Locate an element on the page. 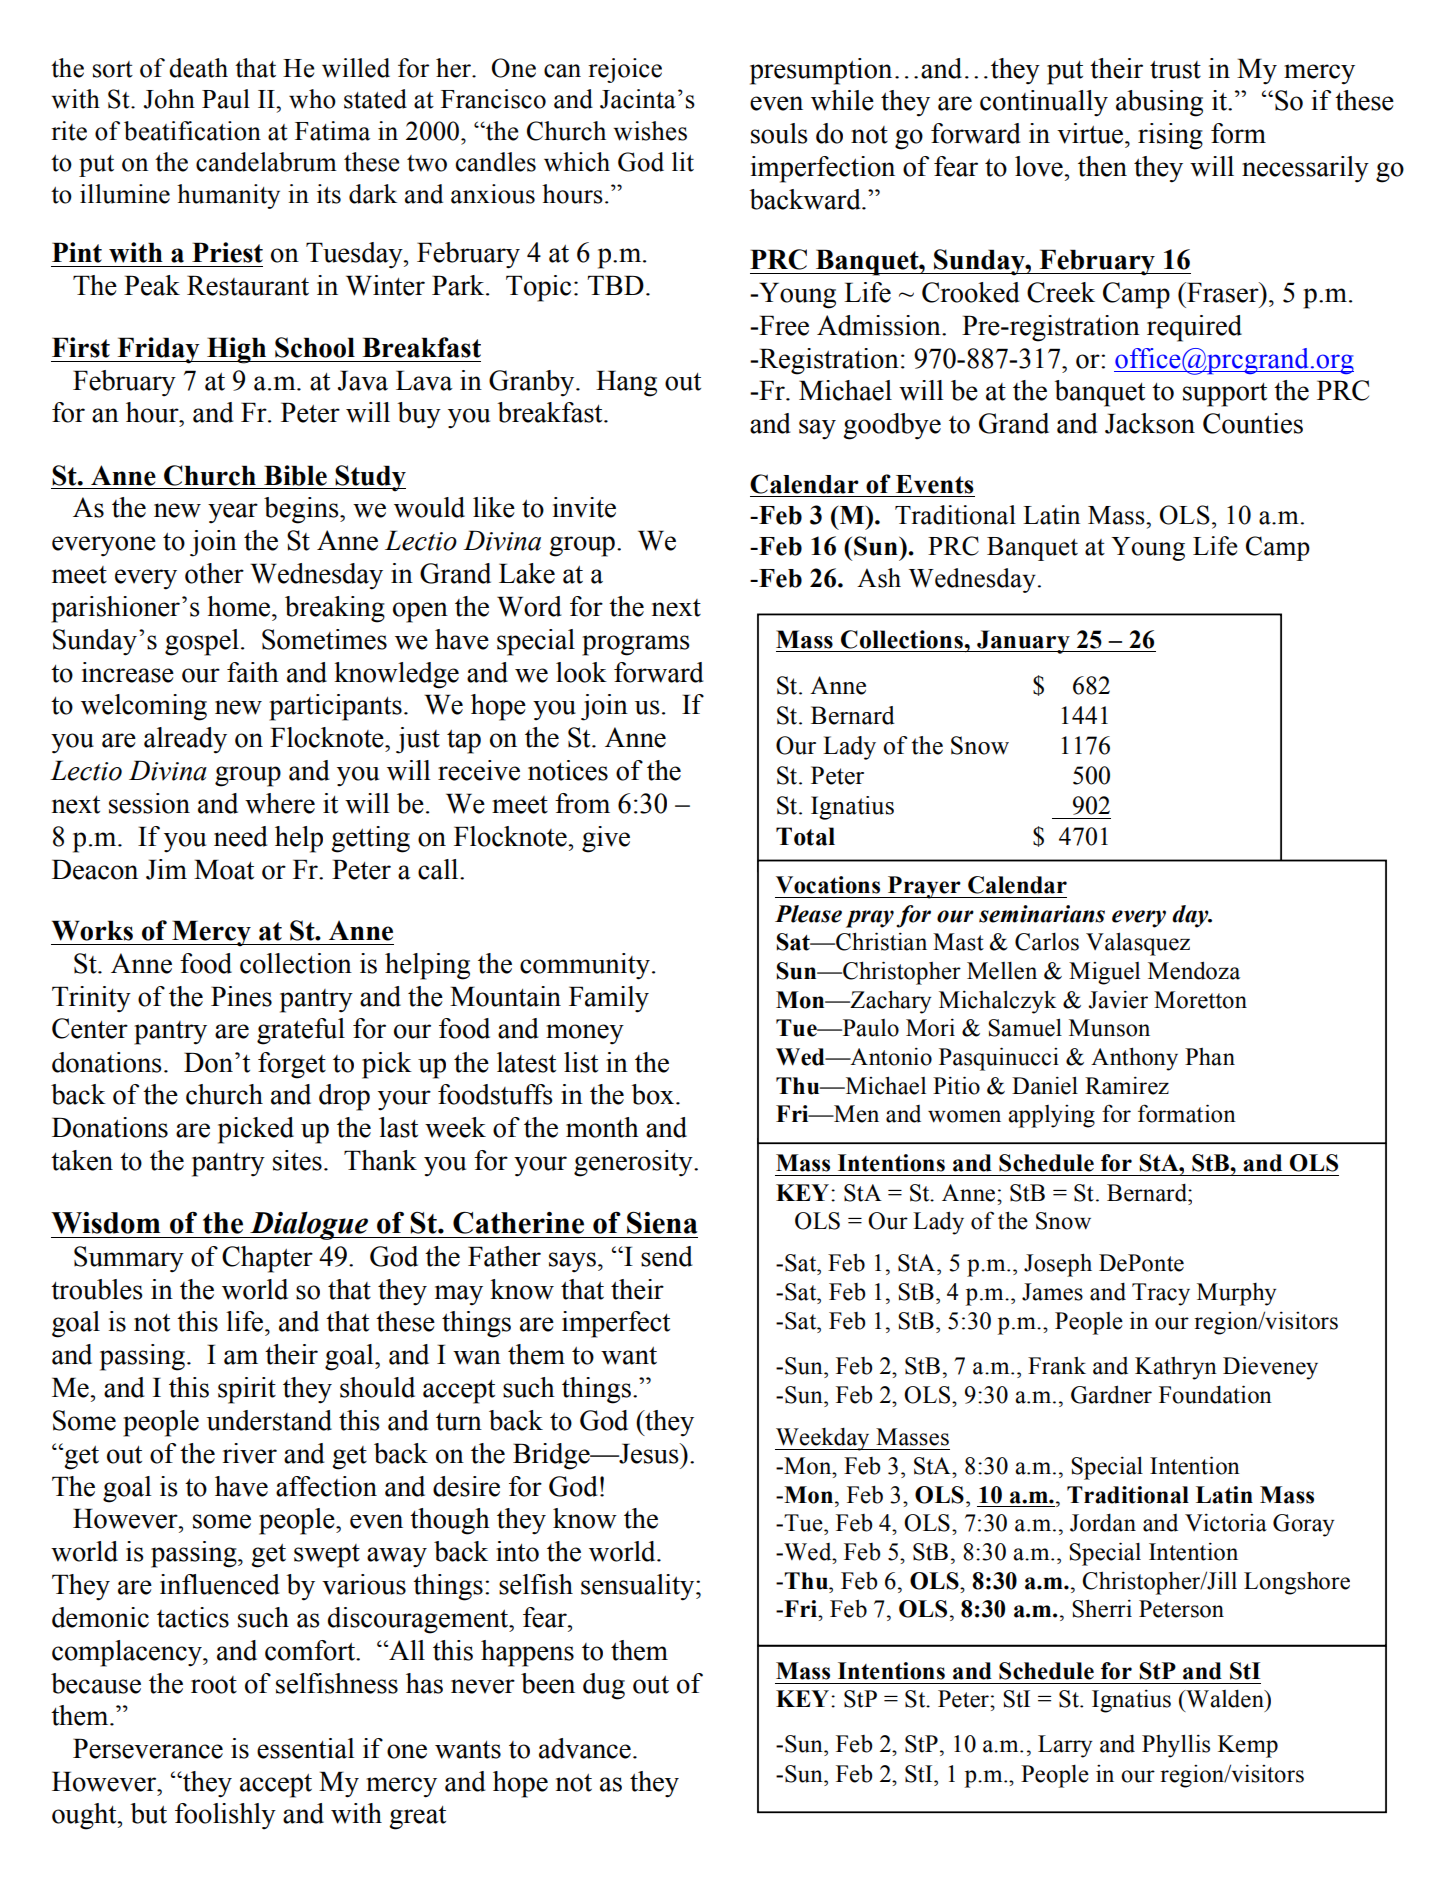 The width and height of the document is (1456, 1884). Tracy is located at coordinates (1161, 1294).
